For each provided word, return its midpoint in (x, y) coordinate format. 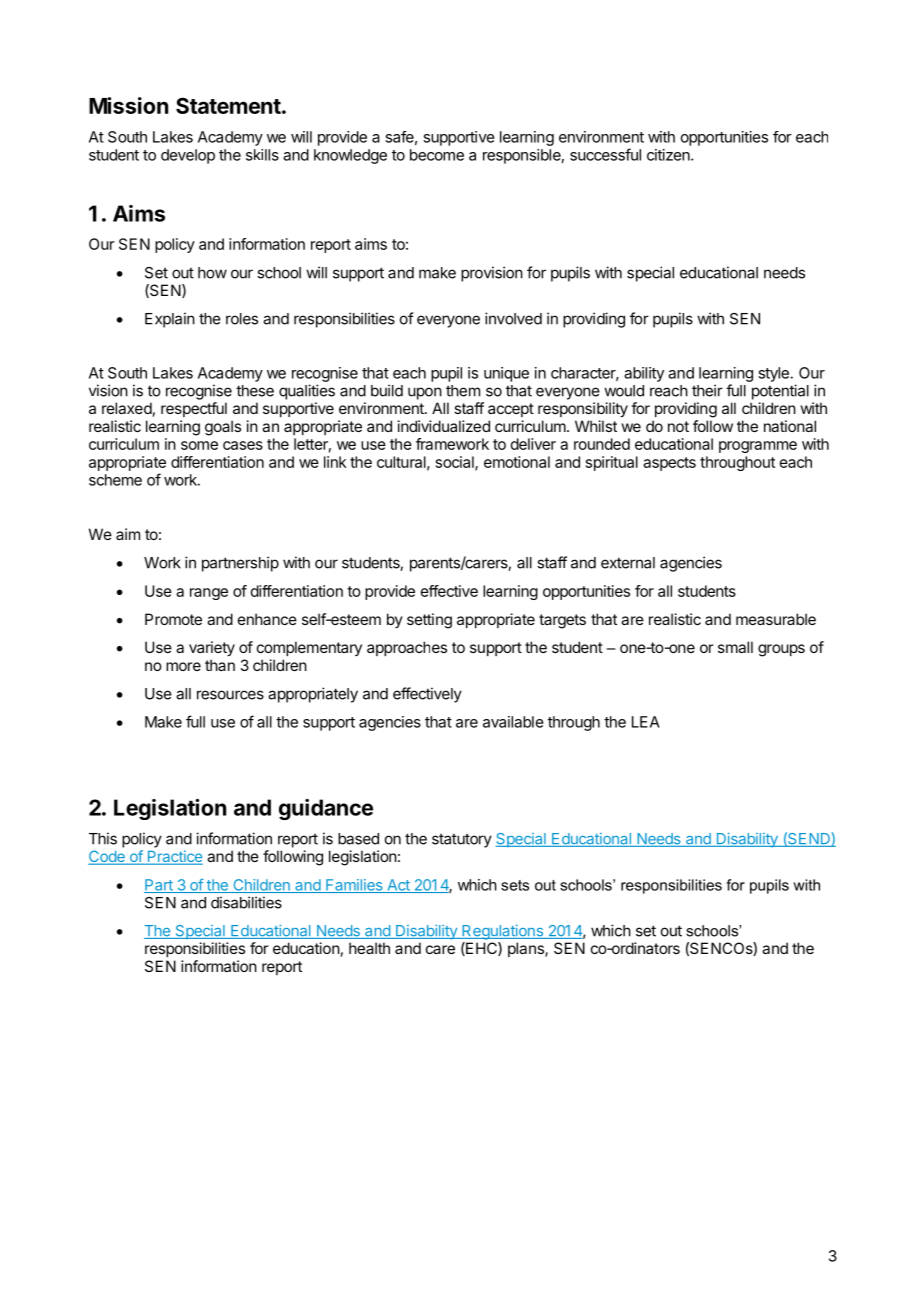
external (628, 563)
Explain (170, 320)
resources (230, 695)
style (773, 374)
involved (513, 318)
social (456, 463)
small (735, 647)
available (513, 722)
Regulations (502, 932)
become (437, 155)
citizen (669, 155)
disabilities (246, 902)
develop (188, 156)
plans (527, 949)
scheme (115, 480)
